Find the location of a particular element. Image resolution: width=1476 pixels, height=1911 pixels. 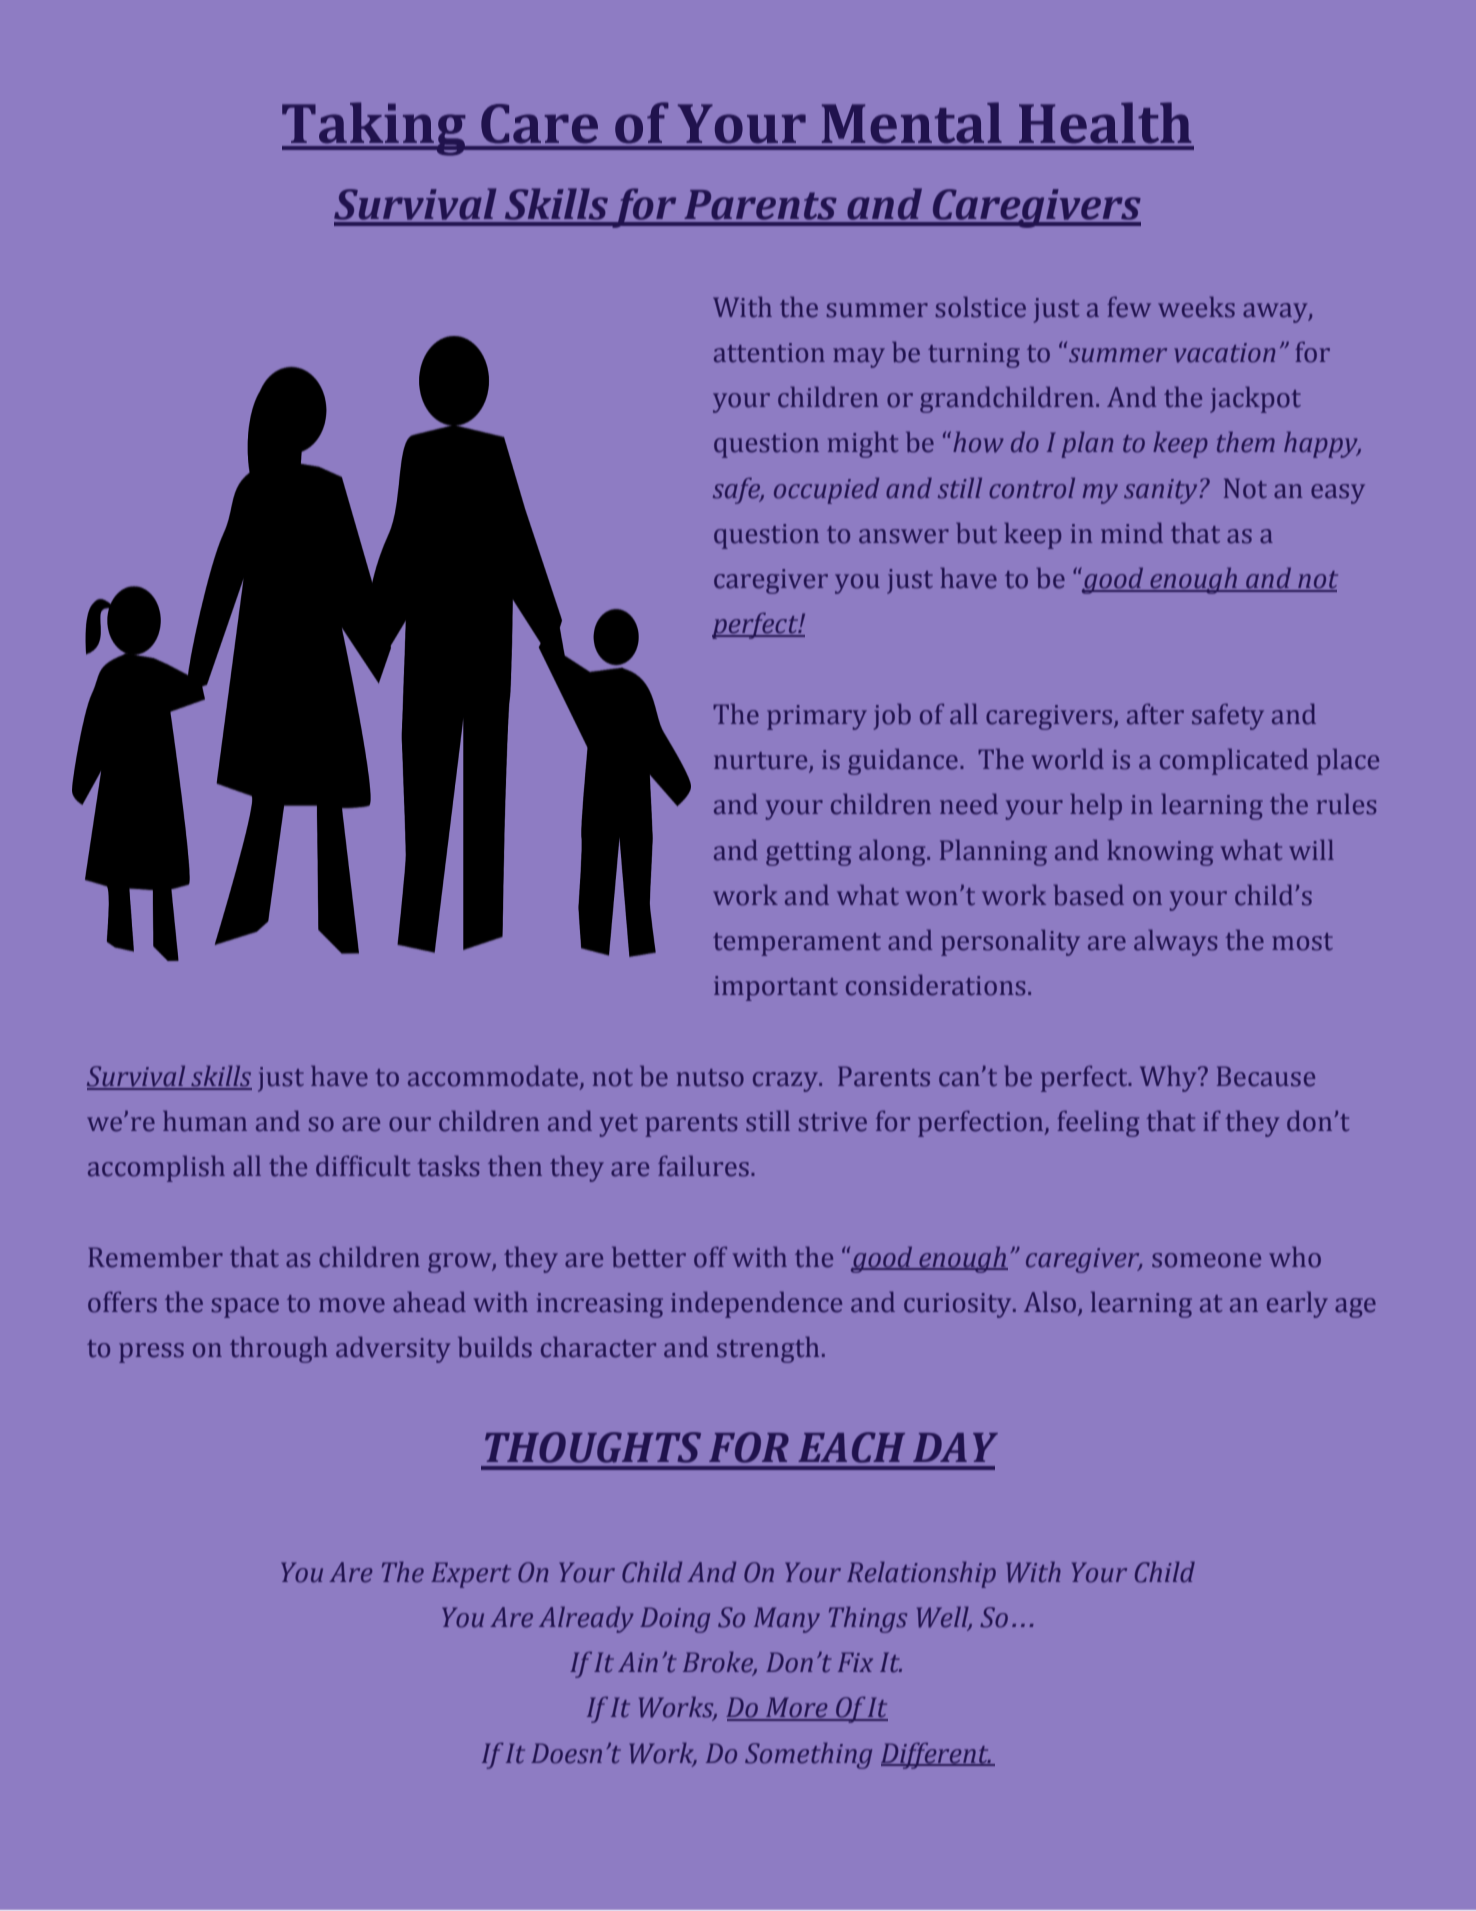

Expert is located at coordinates (471, 1575).
